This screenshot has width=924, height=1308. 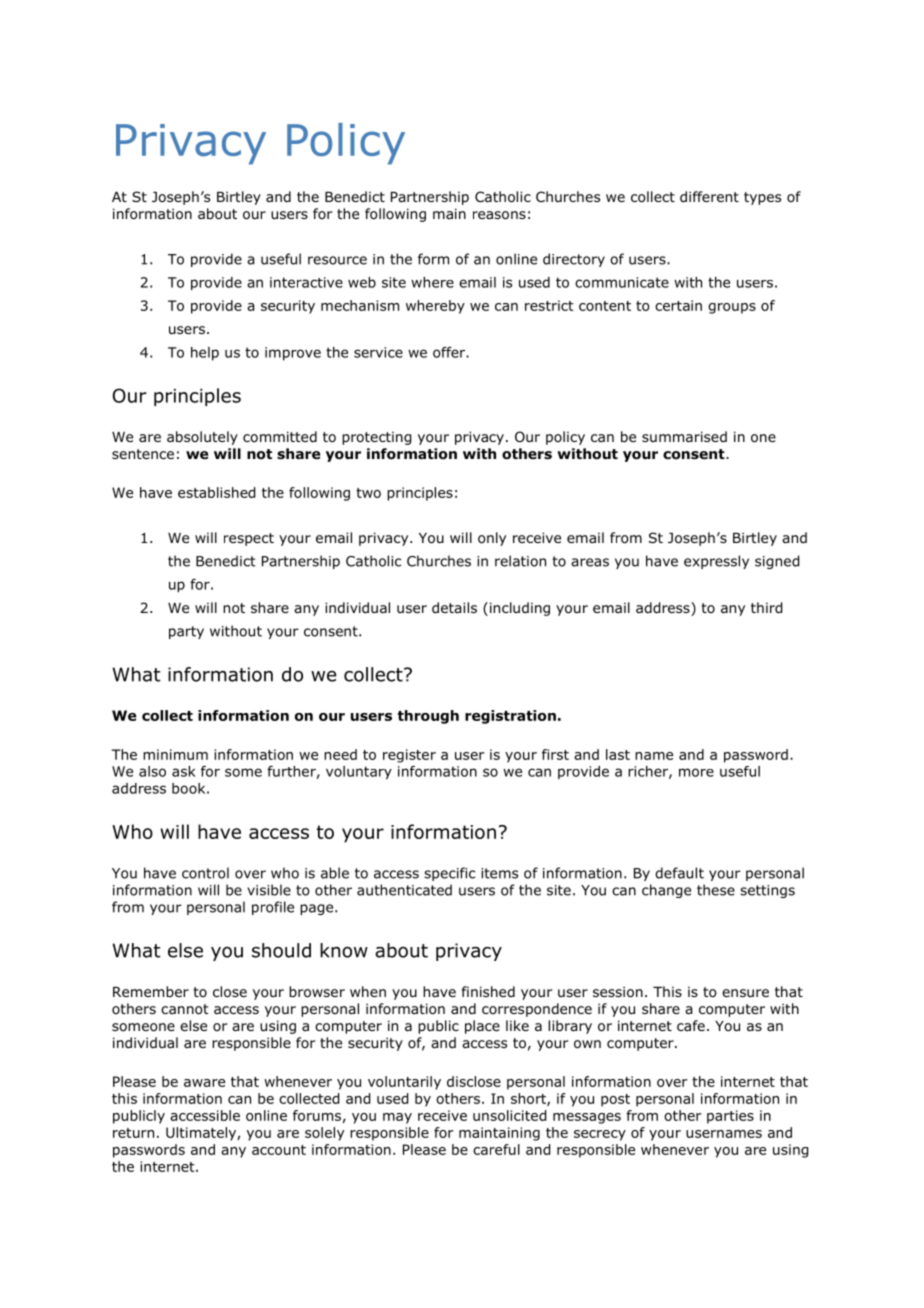 I want to click on party, so click(x=186, y=632).
